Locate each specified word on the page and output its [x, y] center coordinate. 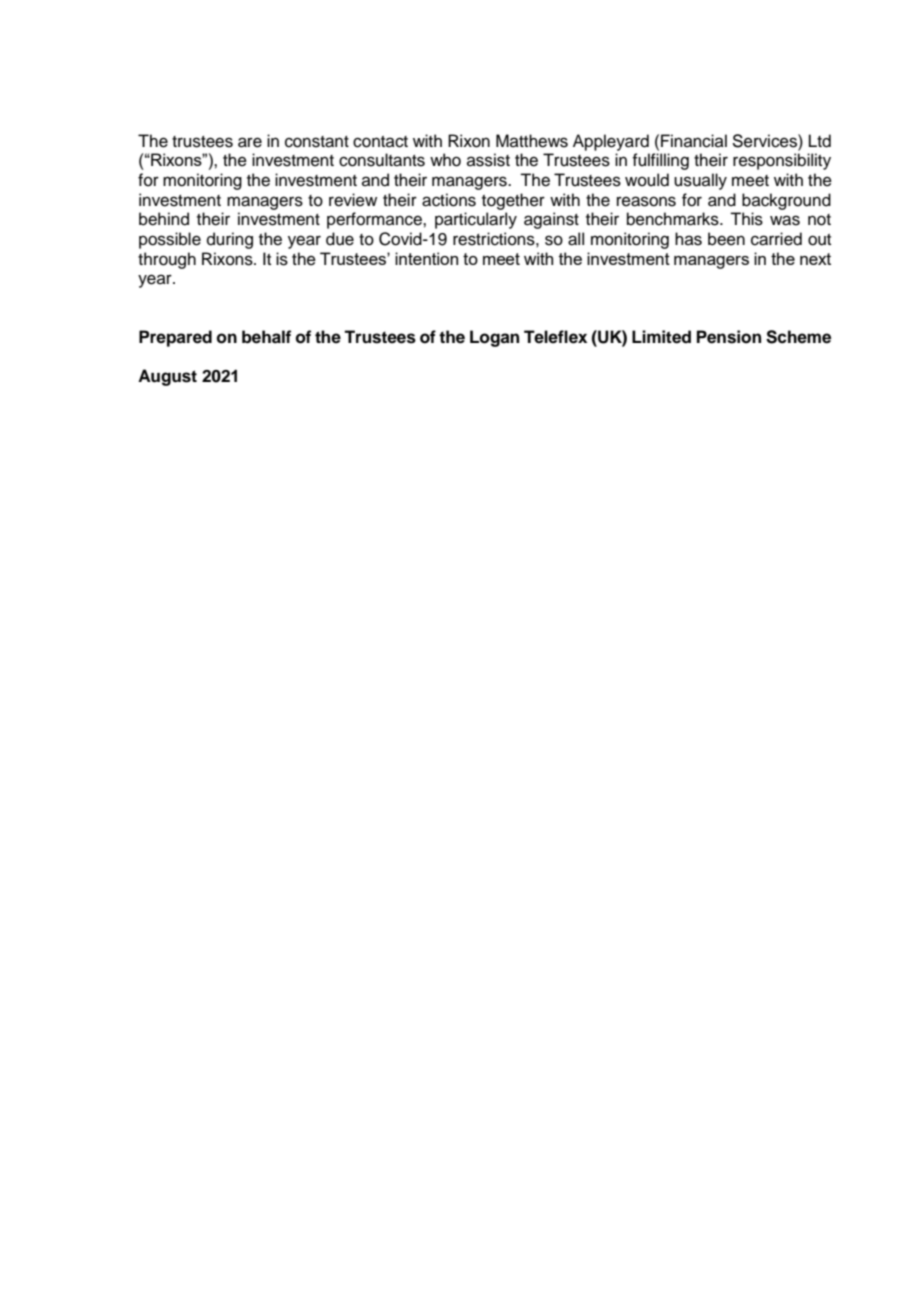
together [513, 201]
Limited [661, 337]
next [815, 259]
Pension [729, 337]
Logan [494, 338]
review [353, 200]
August [167, 377]
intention [426, 258]
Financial [694, 141]
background [786, 201]
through [167, 260]
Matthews [532, 141]
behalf [266, 337]
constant [317, 142]
